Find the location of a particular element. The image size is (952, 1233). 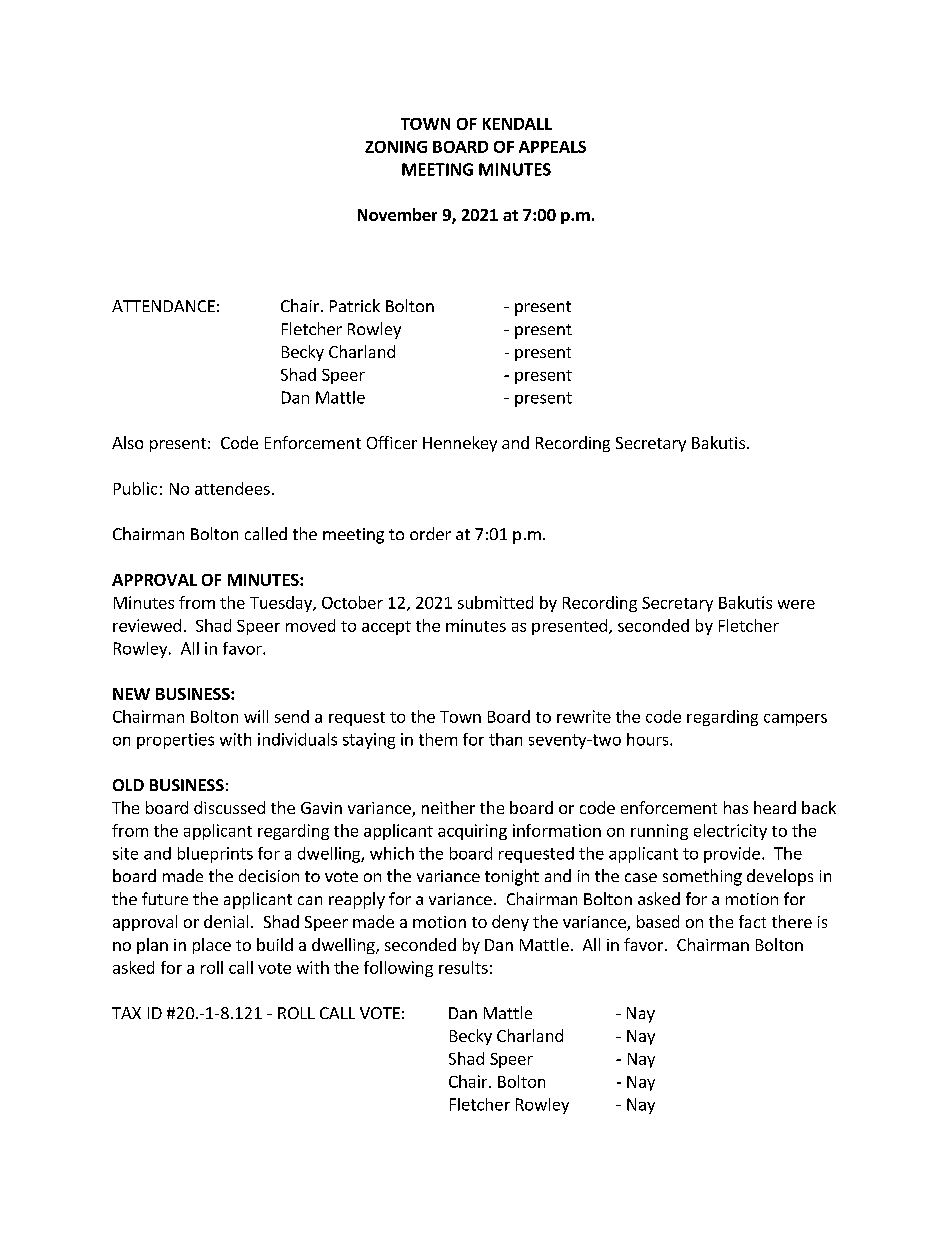

results is located at coordinates (463, 967).
